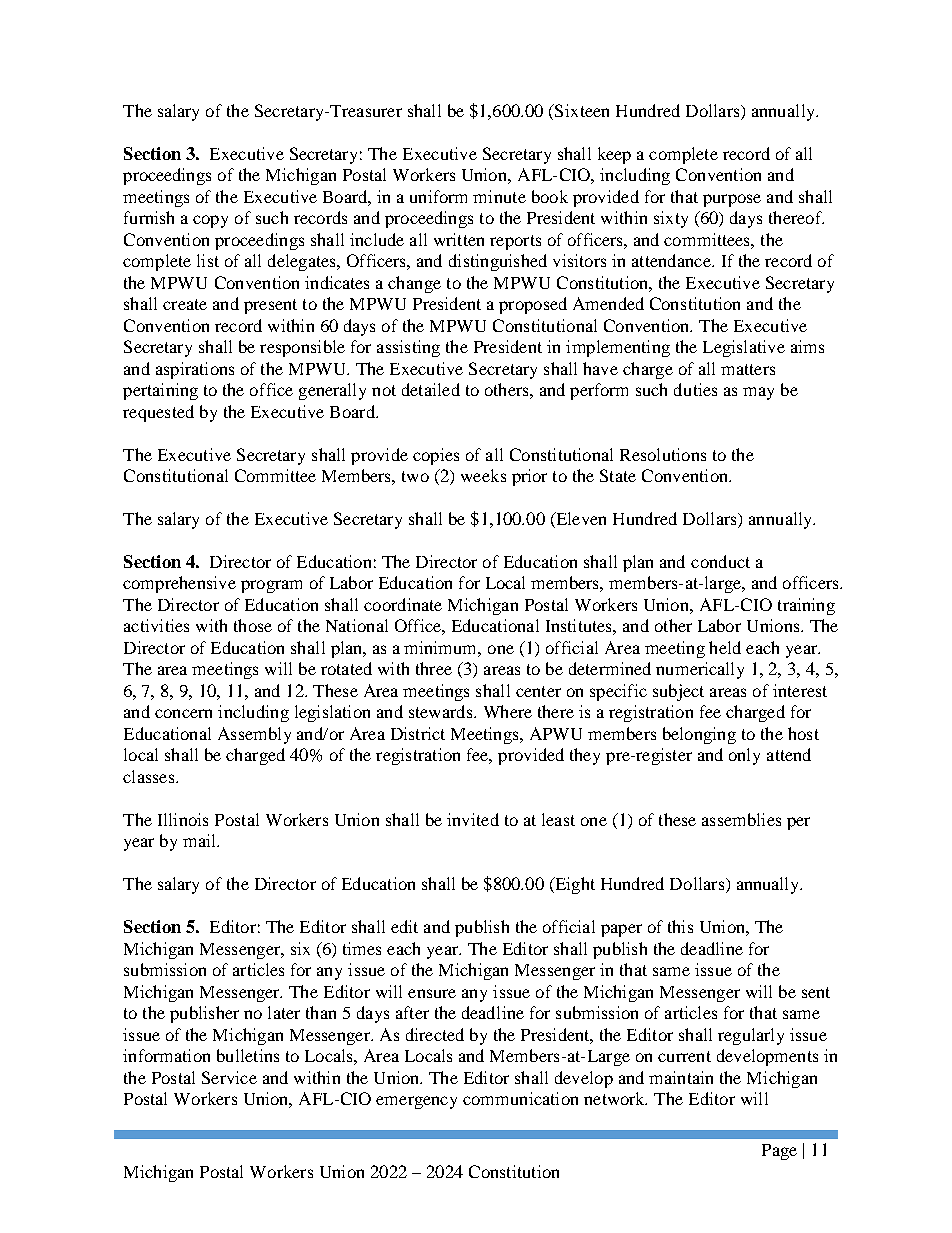  What do you see at coordinates (499, 196) in the screenshot?
I see `minute` at bounding box center [499, 196].
